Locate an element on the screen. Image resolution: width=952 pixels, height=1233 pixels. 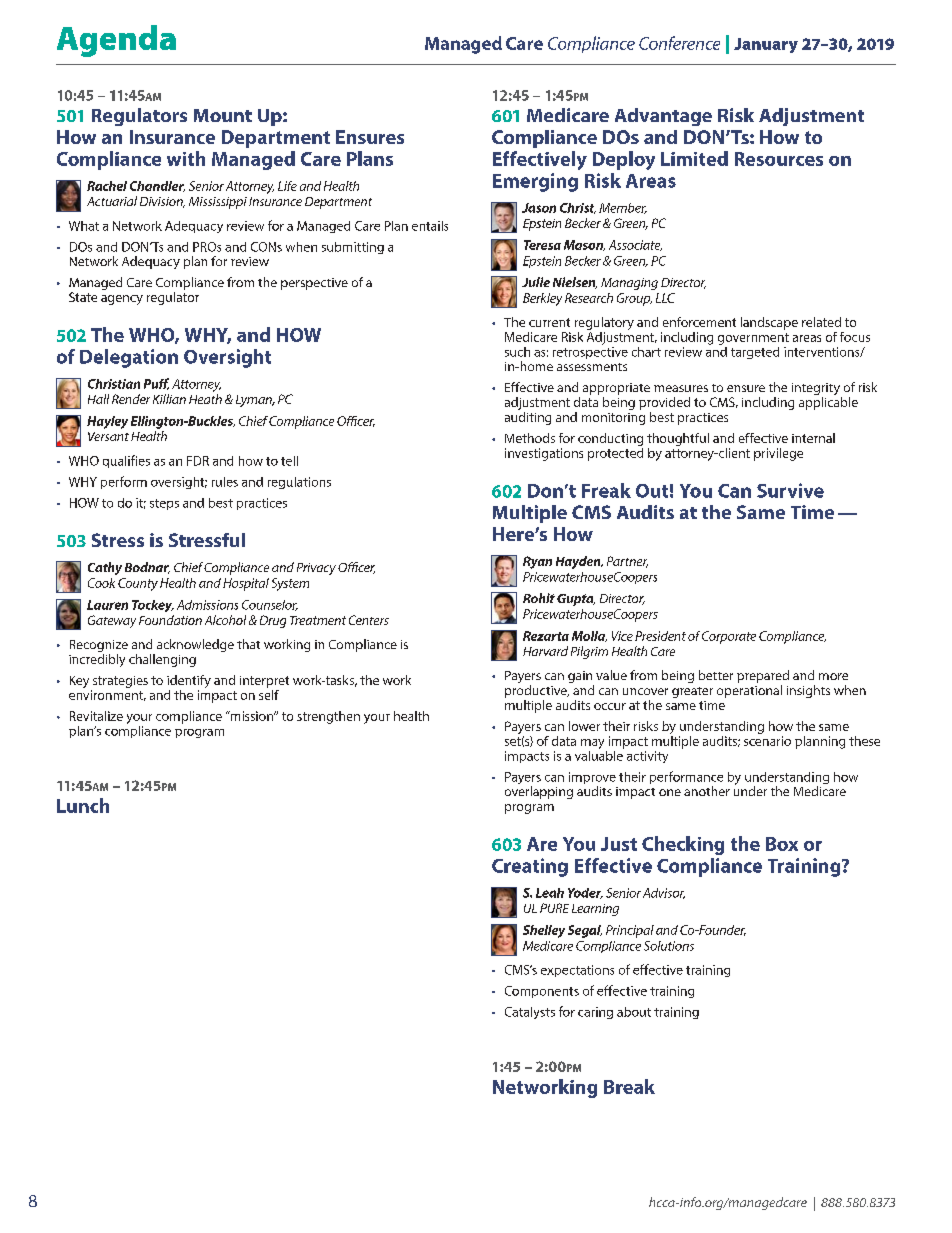
scenario is located at coordinates (767, 741).
